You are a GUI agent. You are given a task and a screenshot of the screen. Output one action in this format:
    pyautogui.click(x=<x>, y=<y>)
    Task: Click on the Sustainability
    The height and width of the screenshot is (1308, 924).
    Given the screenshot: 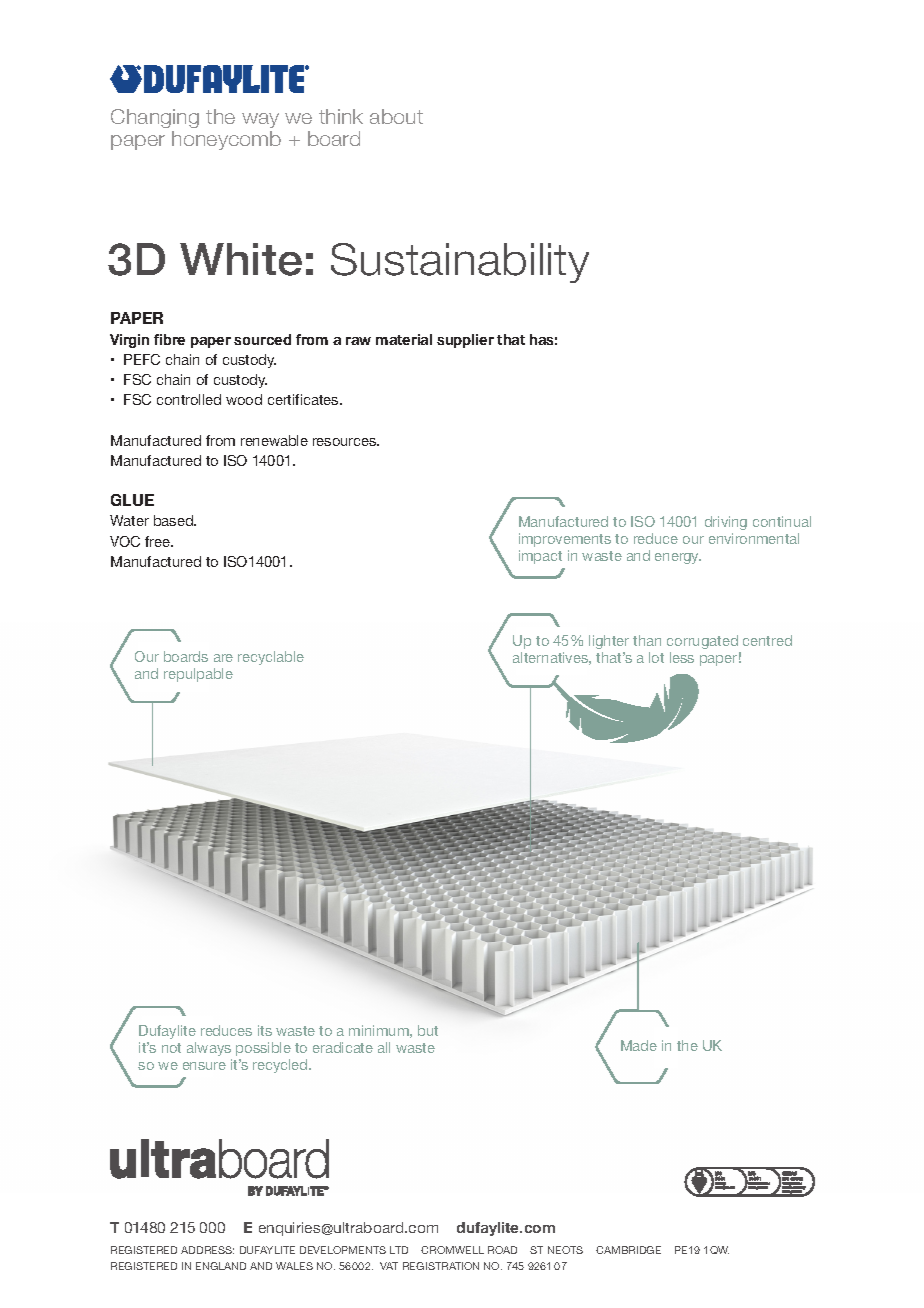 What is the action you would take?
    pyautogui.click(x=460, y=263)
